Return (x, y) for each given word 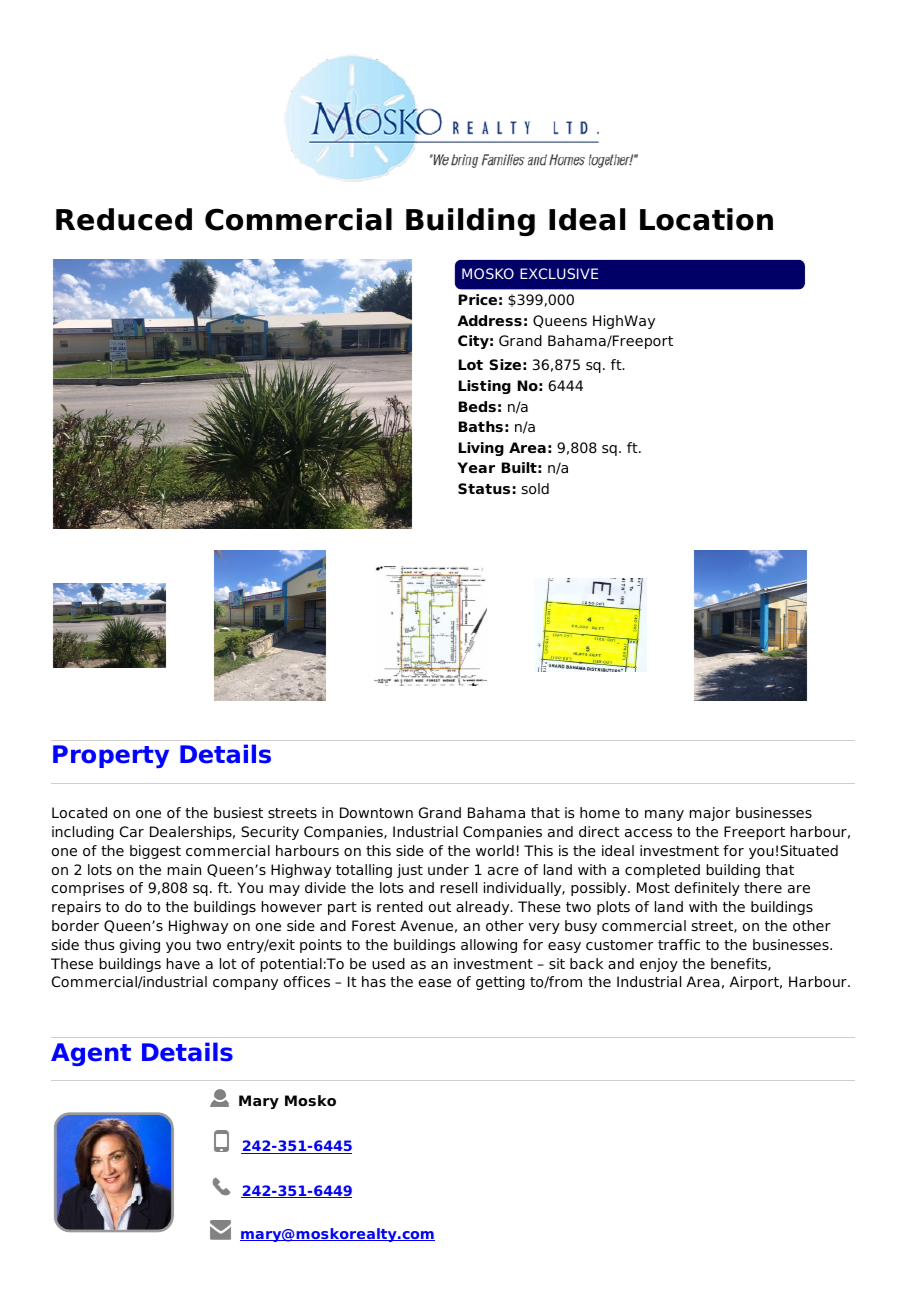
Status (484, 488)
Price (478, 299)
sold (535, 488)
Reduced (124, 219)
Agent (91, 1054)
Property (111, 756)
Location (706, 219)
